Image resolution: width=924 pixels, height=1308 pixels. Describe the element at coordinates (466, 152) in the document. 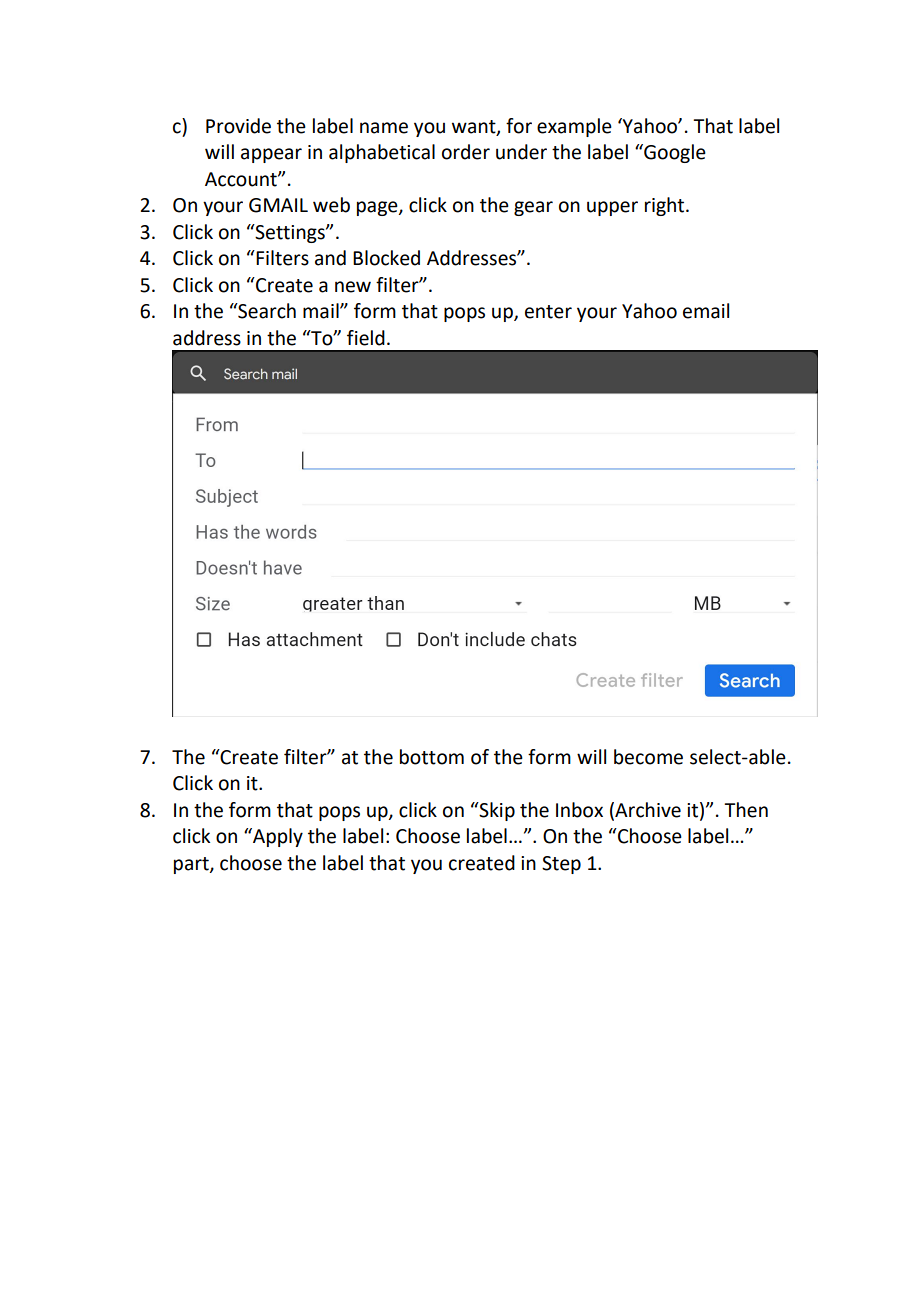

I see `order` at that location.
